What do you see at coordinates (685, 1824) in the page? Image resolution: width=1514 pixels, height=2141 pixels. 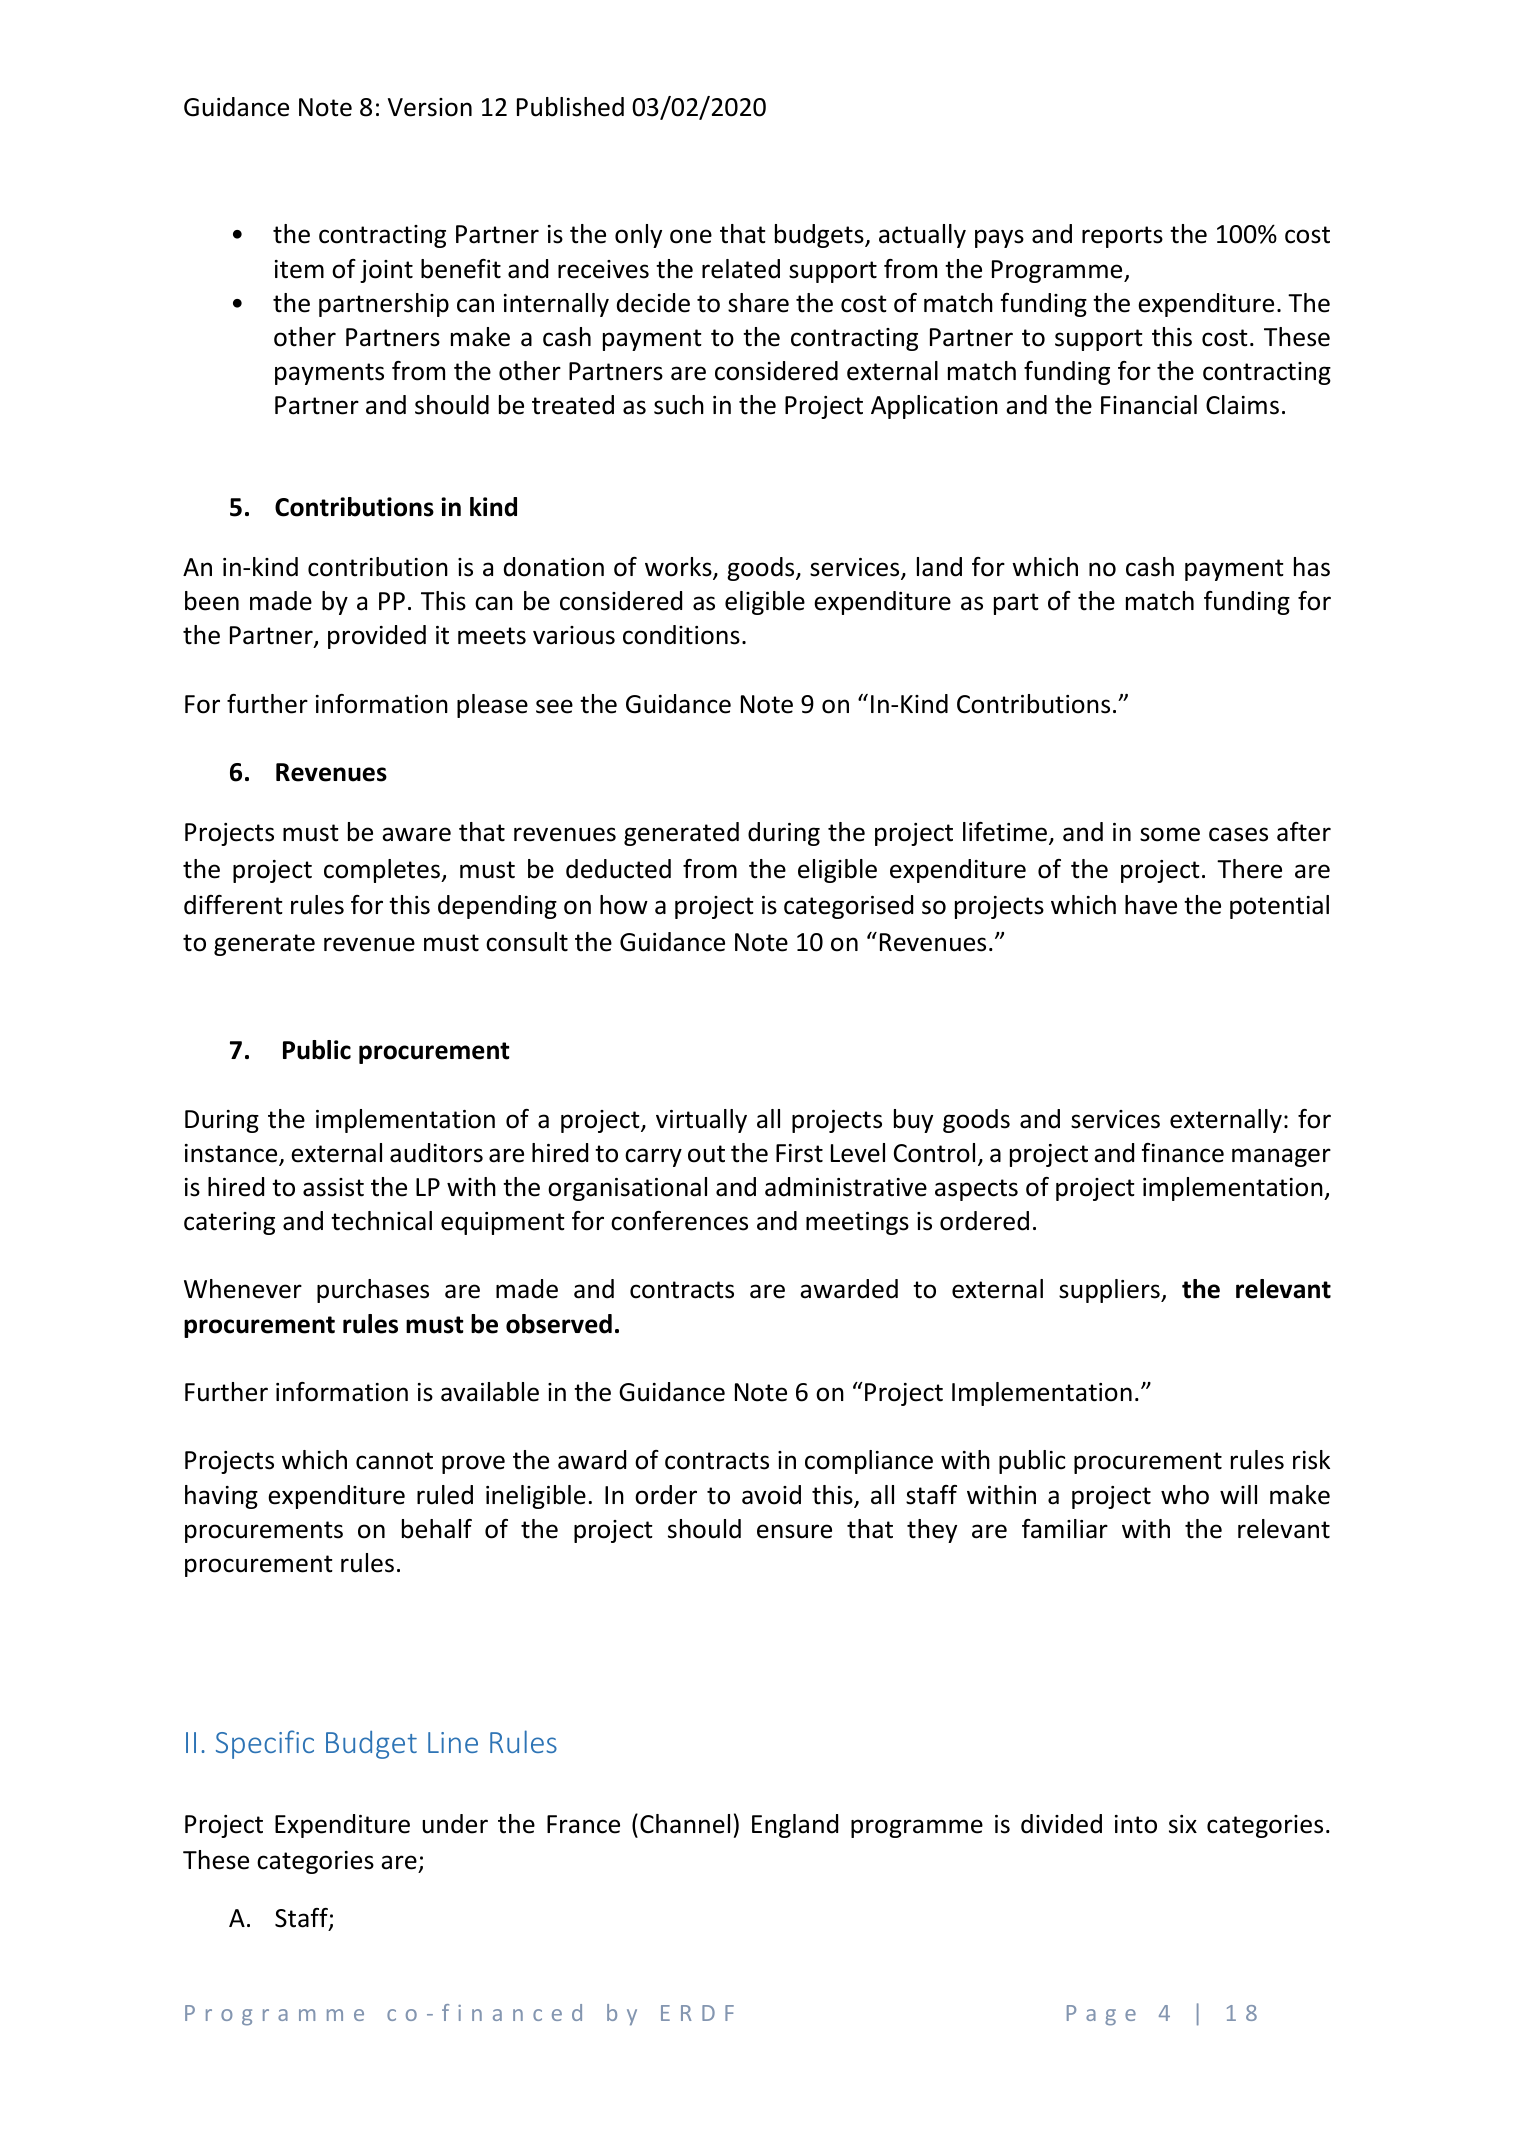 I see `Channel` at bounding box center [685, 1824].
